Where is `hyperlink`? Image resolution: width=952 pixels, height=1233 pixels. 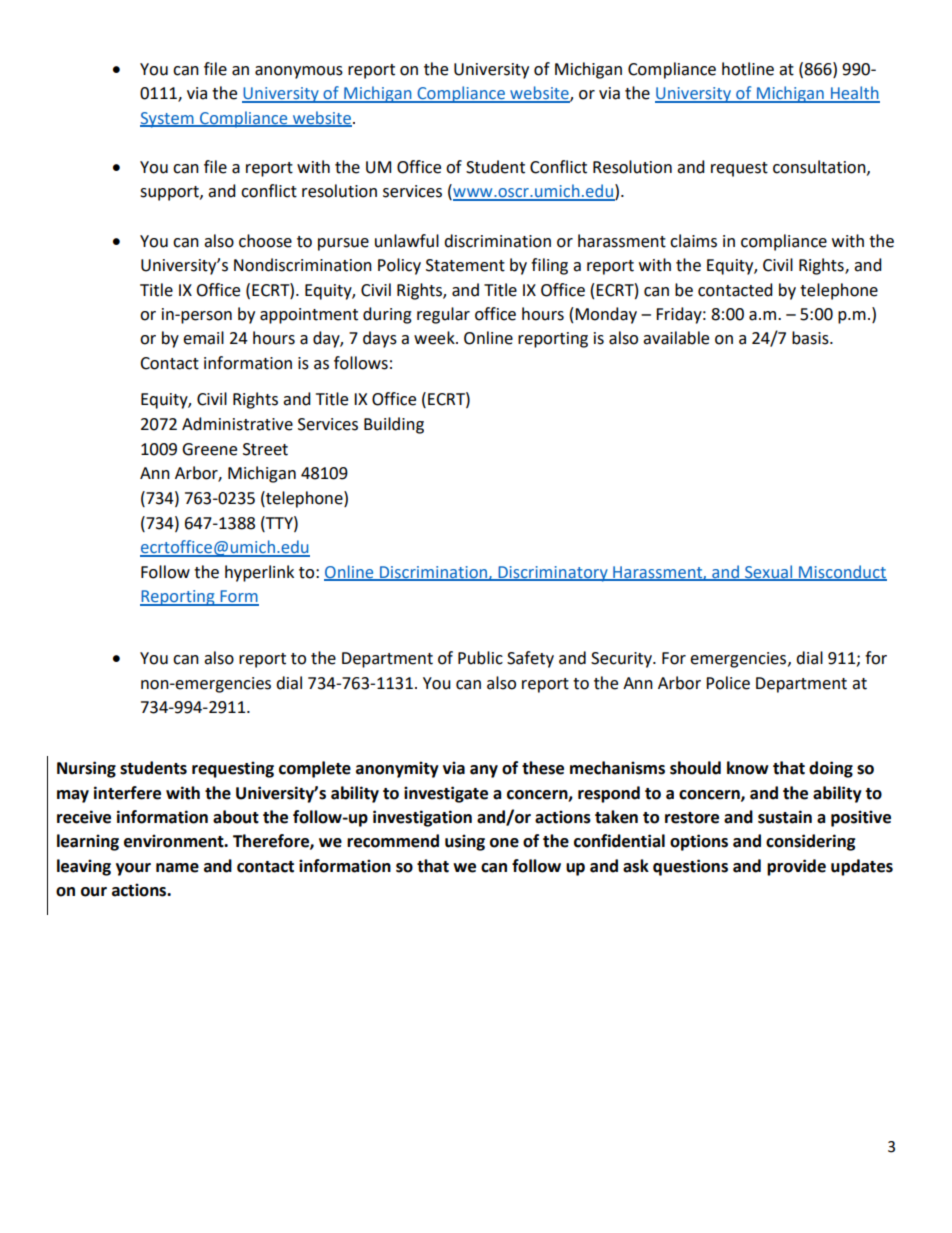 hyperlink is located at coordinates (259, 573).
